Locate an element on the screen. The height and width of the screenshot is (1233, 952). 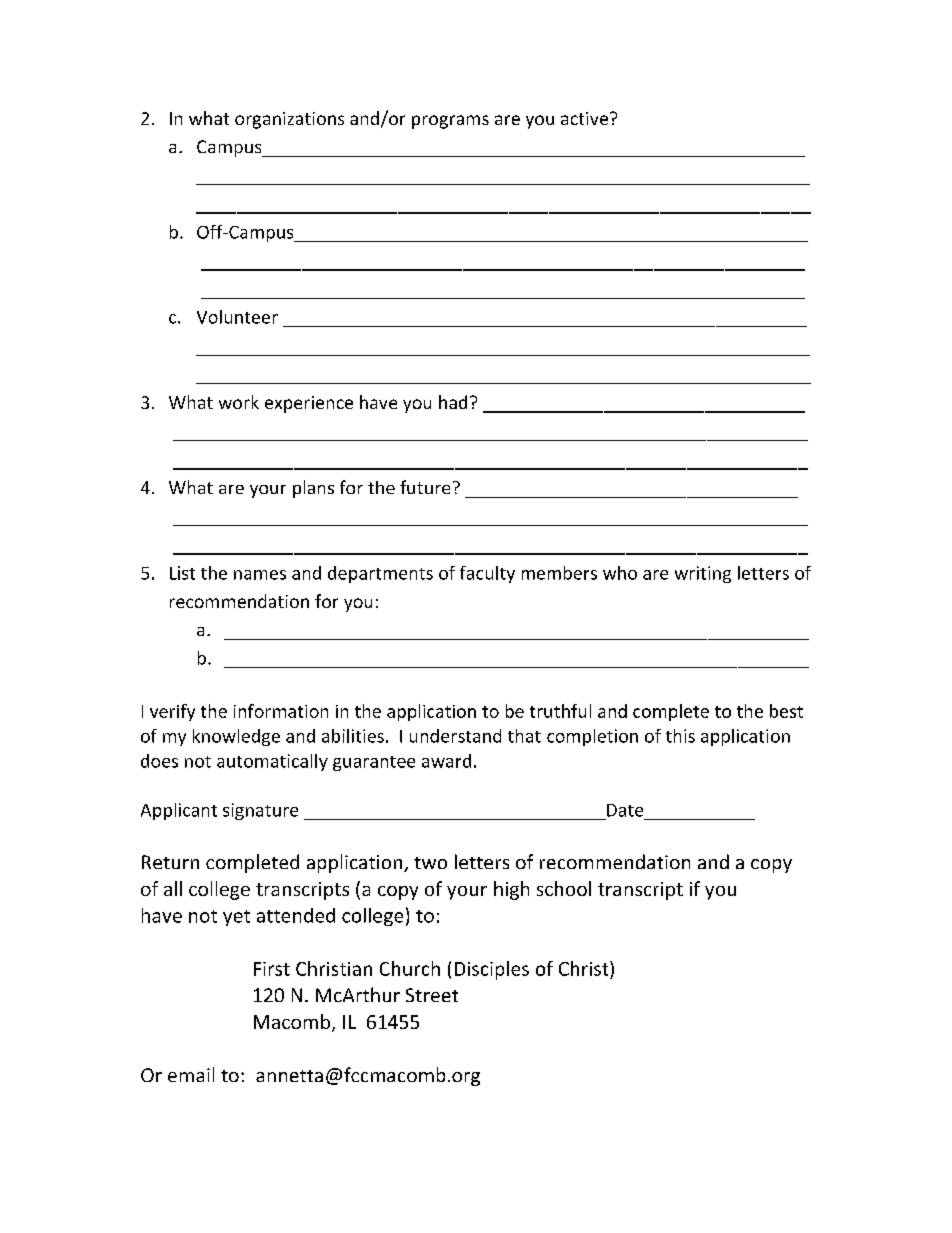
names is located at coordinates (260, 575).
